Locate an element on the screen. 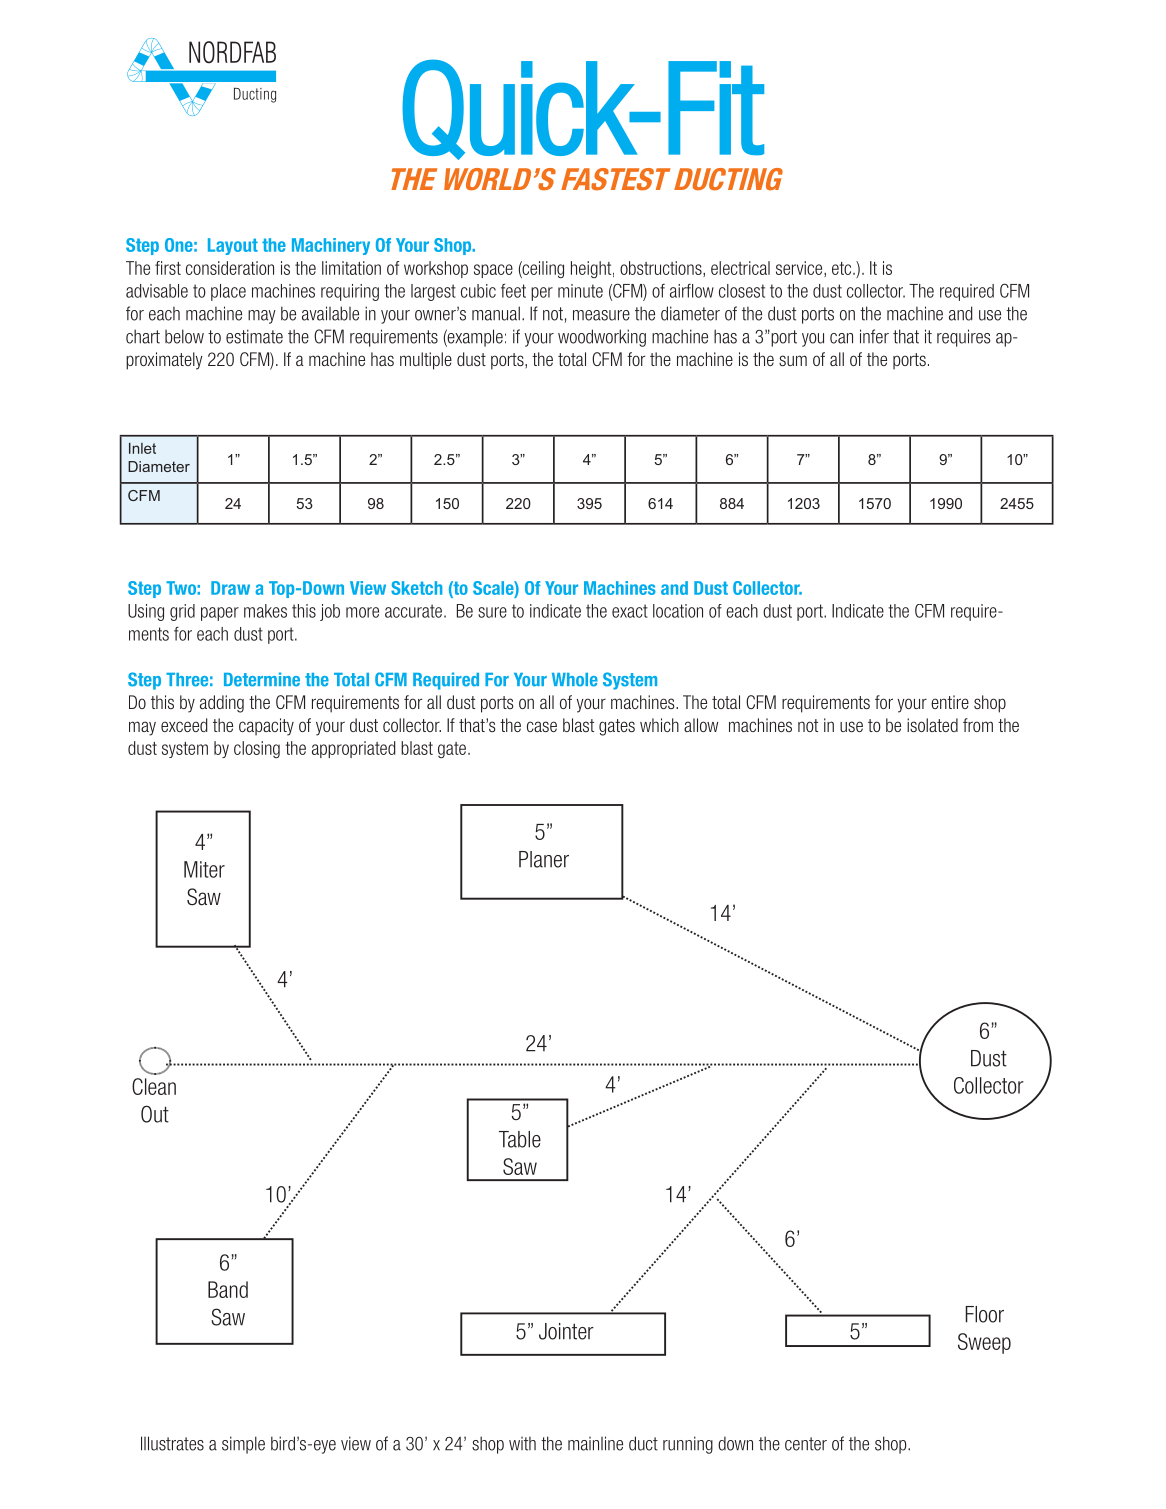 This screenshot has width=1166, height=1509. Floor is located at coordinates (985, 1314).
